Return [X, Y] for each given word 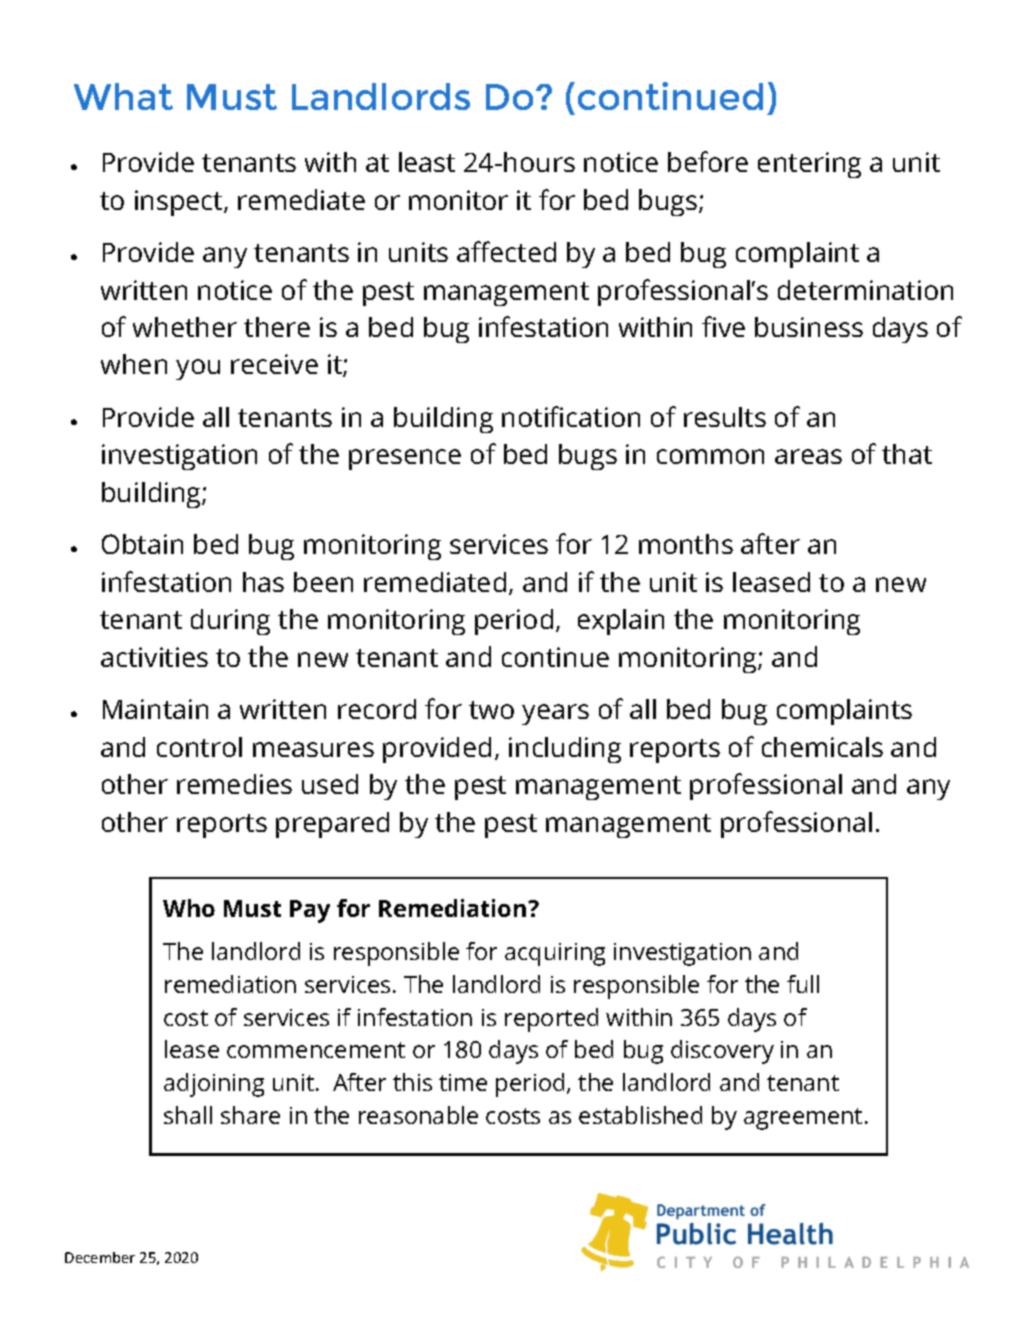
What [123, 96]
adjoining [214, 1085]
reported [551, 1020]
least [427, 162]
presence [405, 459]
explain [621, 622]
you [198, 369]
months [686, 544]
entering [809, 165]
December [100, 1257]
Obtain [142, 544]
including [565, 750]
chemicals [822, 747]
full [803, 984]
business [809, 327]
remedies [234, 784]
